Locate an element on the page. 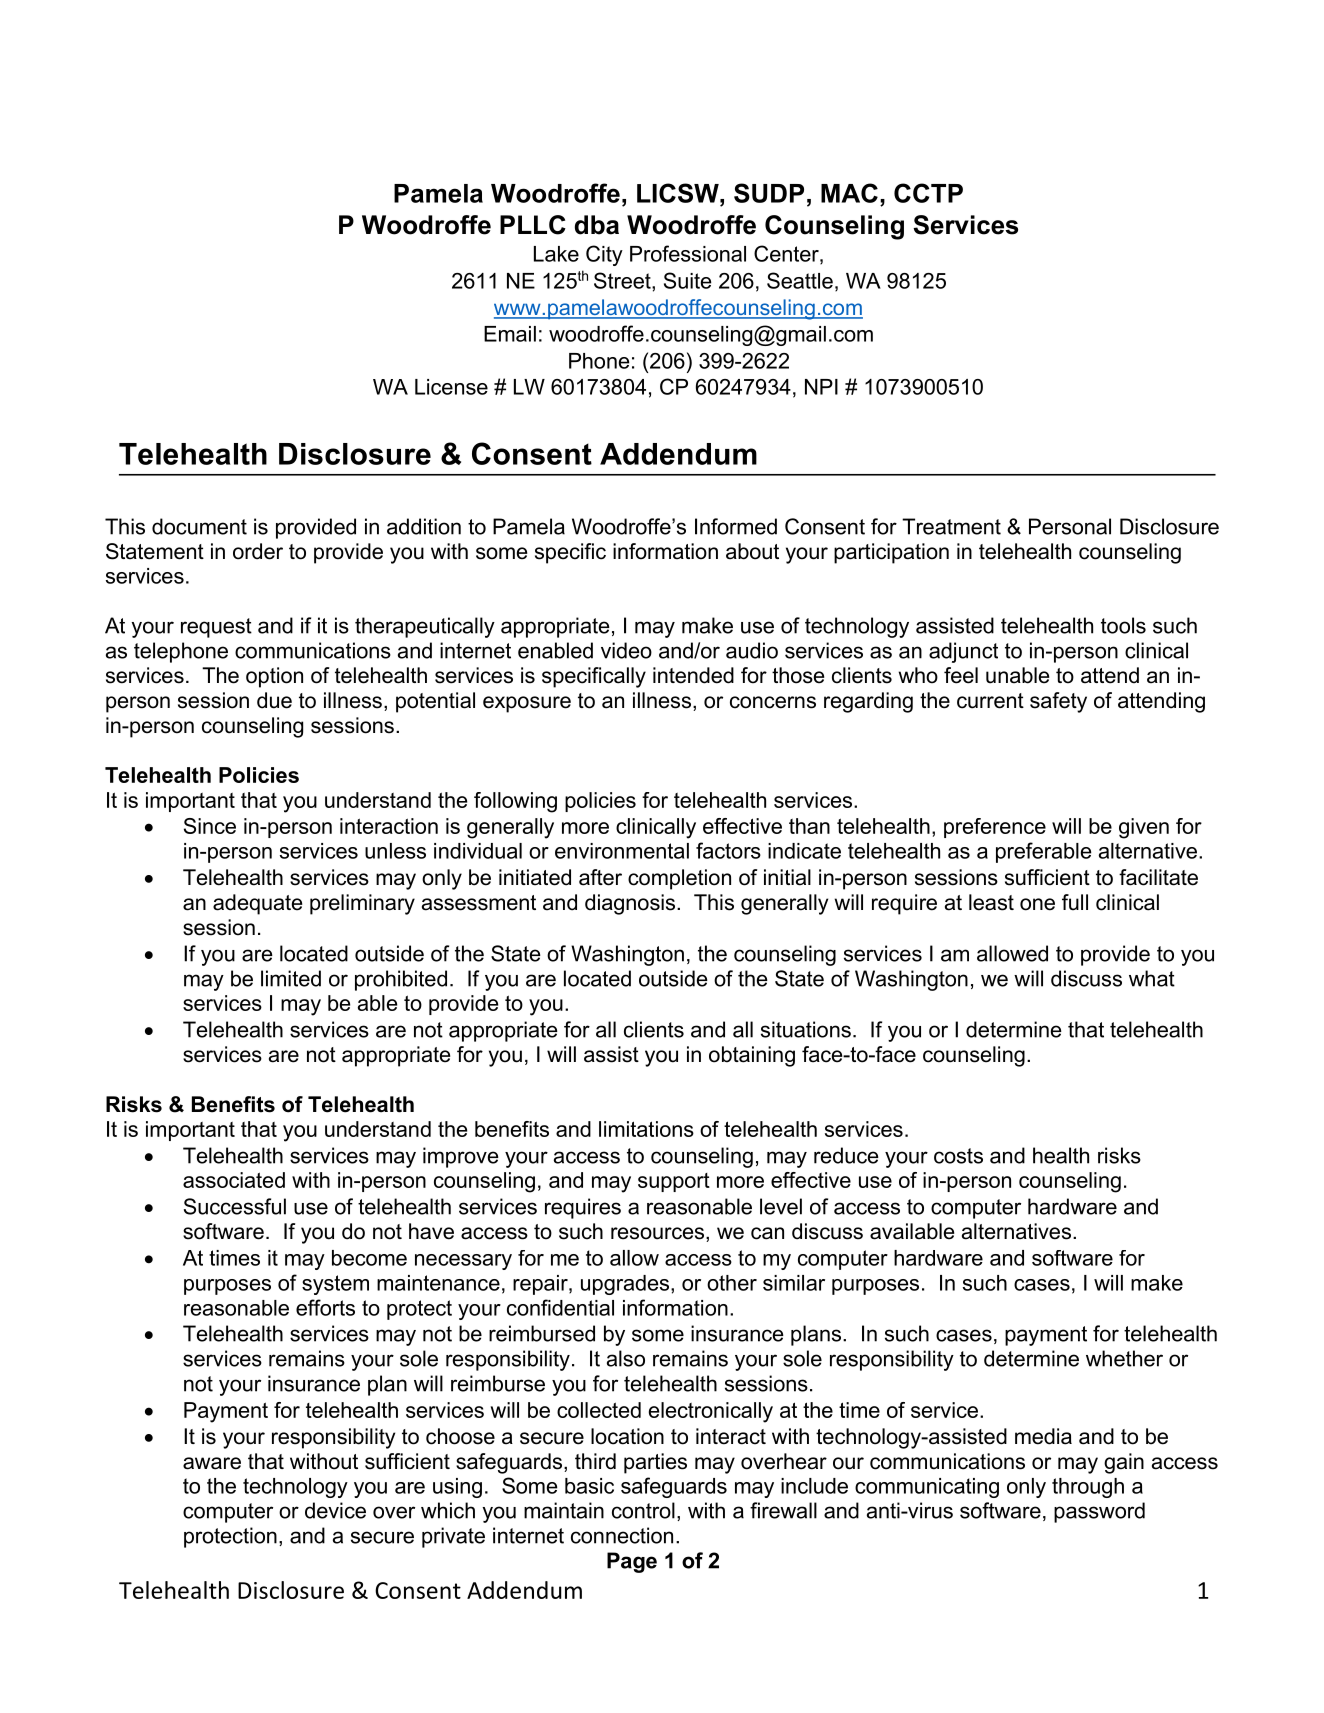 This page has height=1713, width=1324. PLLC is located at coordinates (533, 225).
